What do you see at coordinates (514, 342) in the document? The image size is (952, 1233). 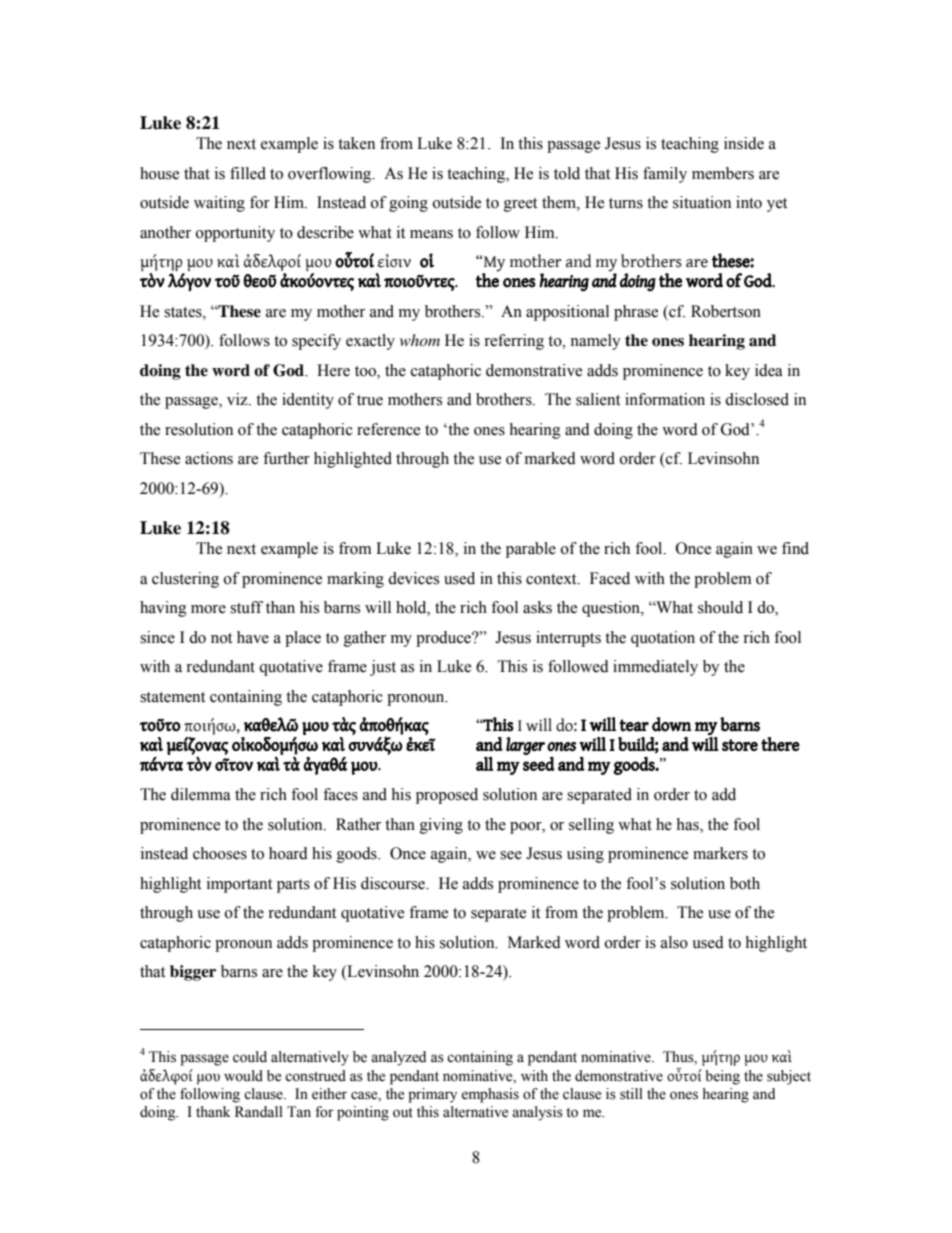 I see `referring` at bounding box center [514, 342].
